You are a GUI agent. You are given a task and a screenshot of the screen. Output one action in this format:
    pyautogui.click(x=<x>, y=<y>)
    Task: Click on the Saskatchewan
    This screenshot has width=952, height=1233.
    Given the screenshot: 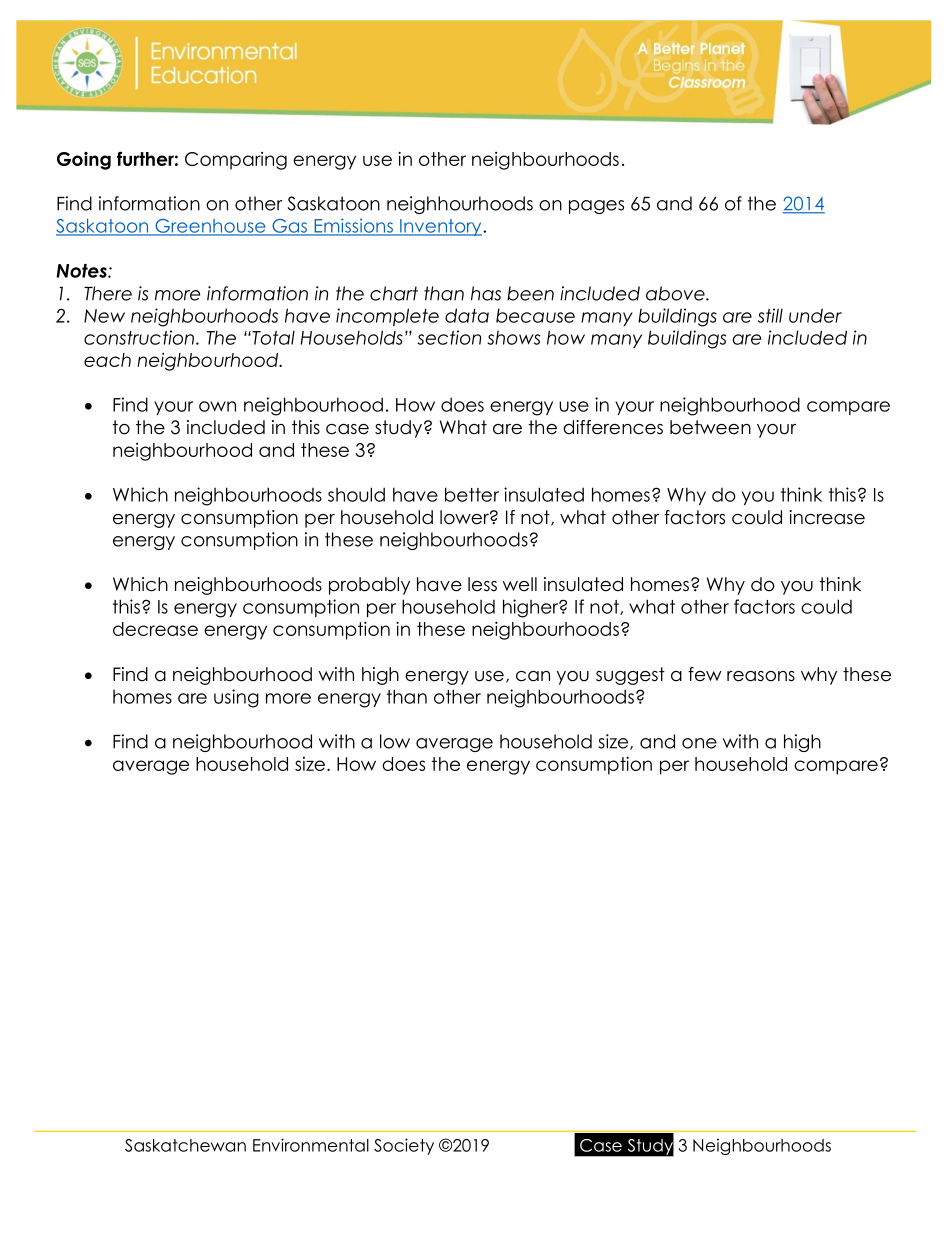 What is the action you would take?
    pyautogui.click(x=185, y=1145)
